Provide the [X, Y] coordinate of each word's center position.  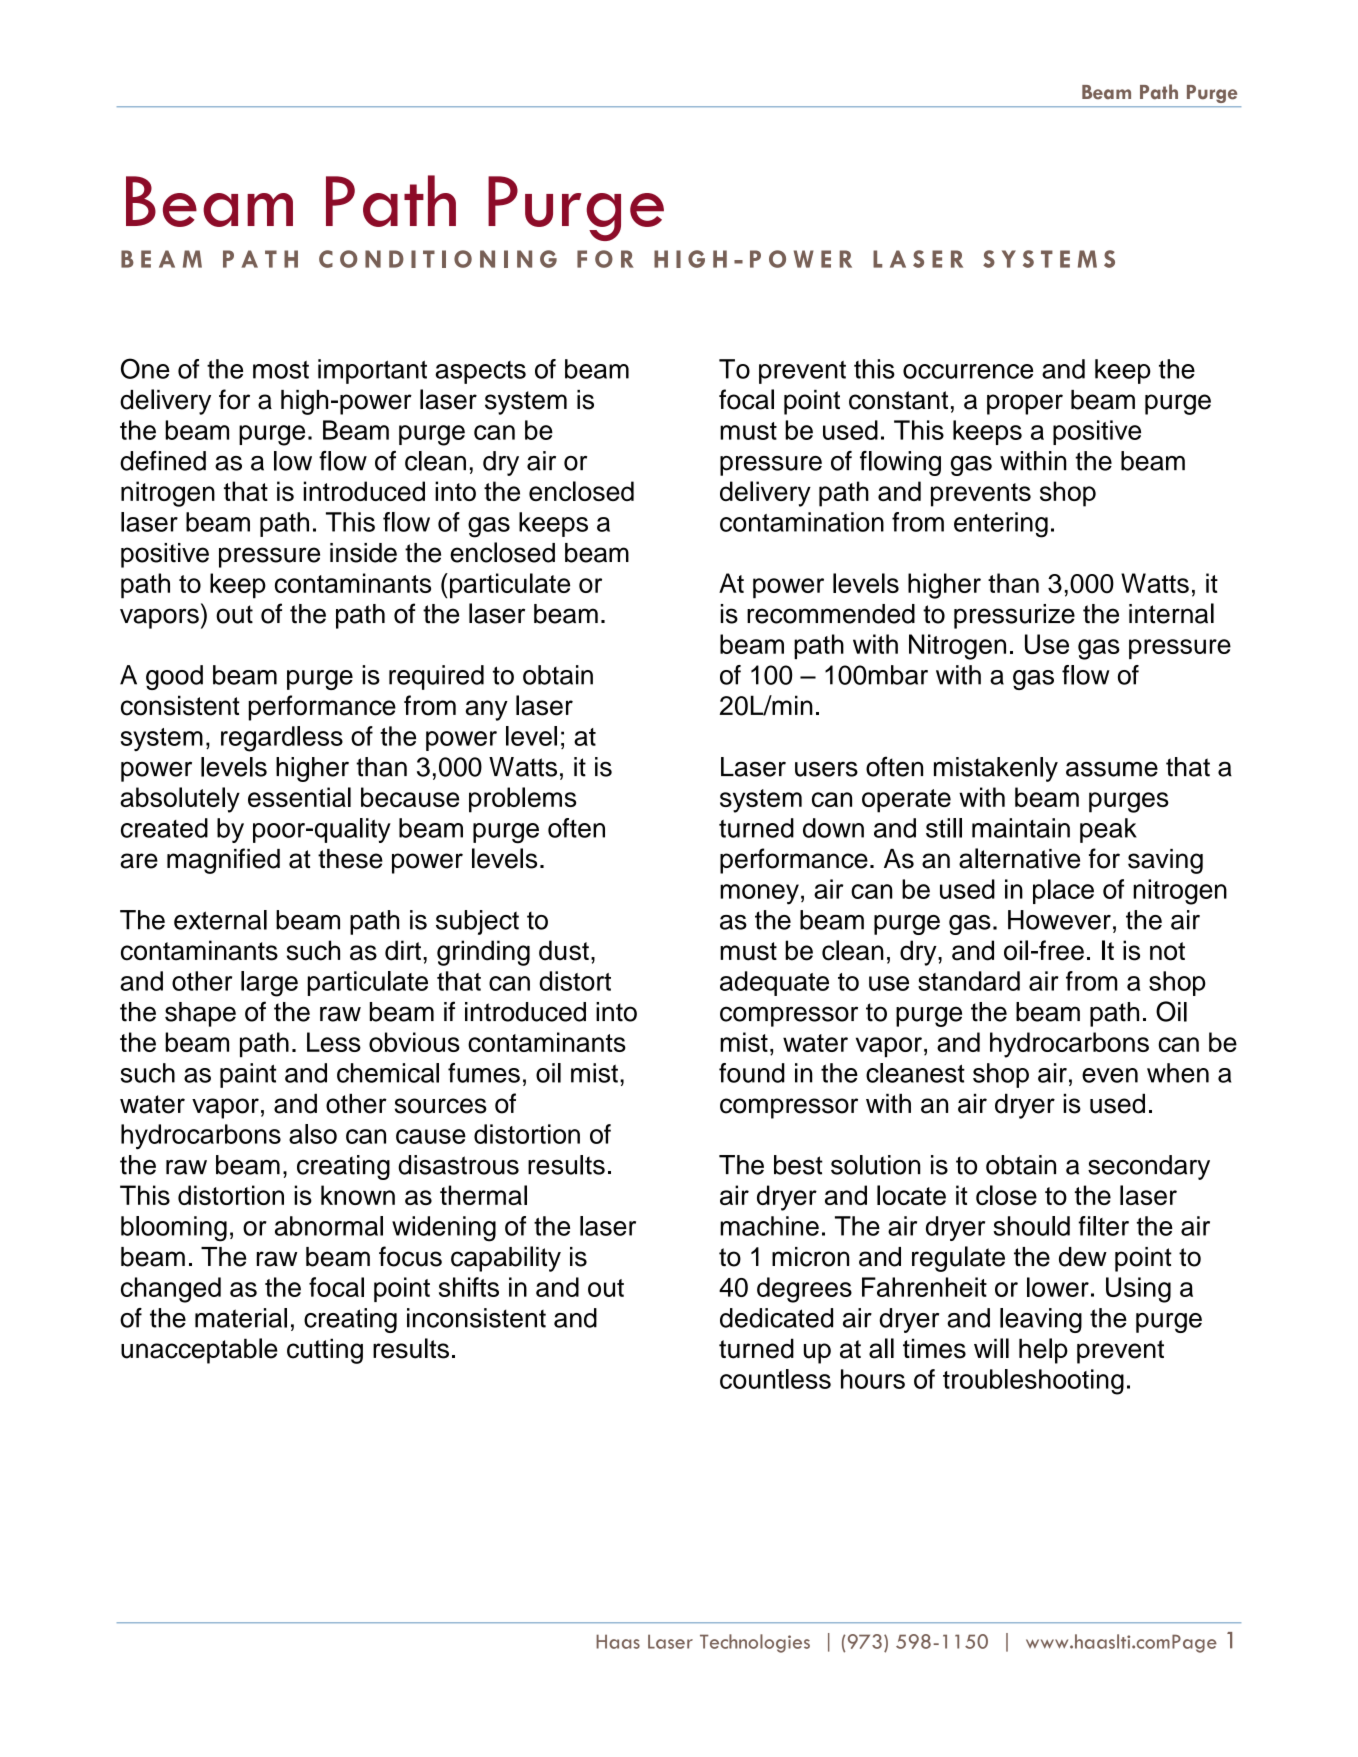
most [281, 370]
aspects [480, 372]
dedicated [776, 1318]
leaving [1041, 1320]
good [174, 677]
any [487, 710]
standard [969, 981]
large [269, 984]
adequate [774, 983]
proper [1025, 404]
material [241, 1318]
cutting [325, 1351]
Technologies [755, 1643]
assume [1112, 769]
